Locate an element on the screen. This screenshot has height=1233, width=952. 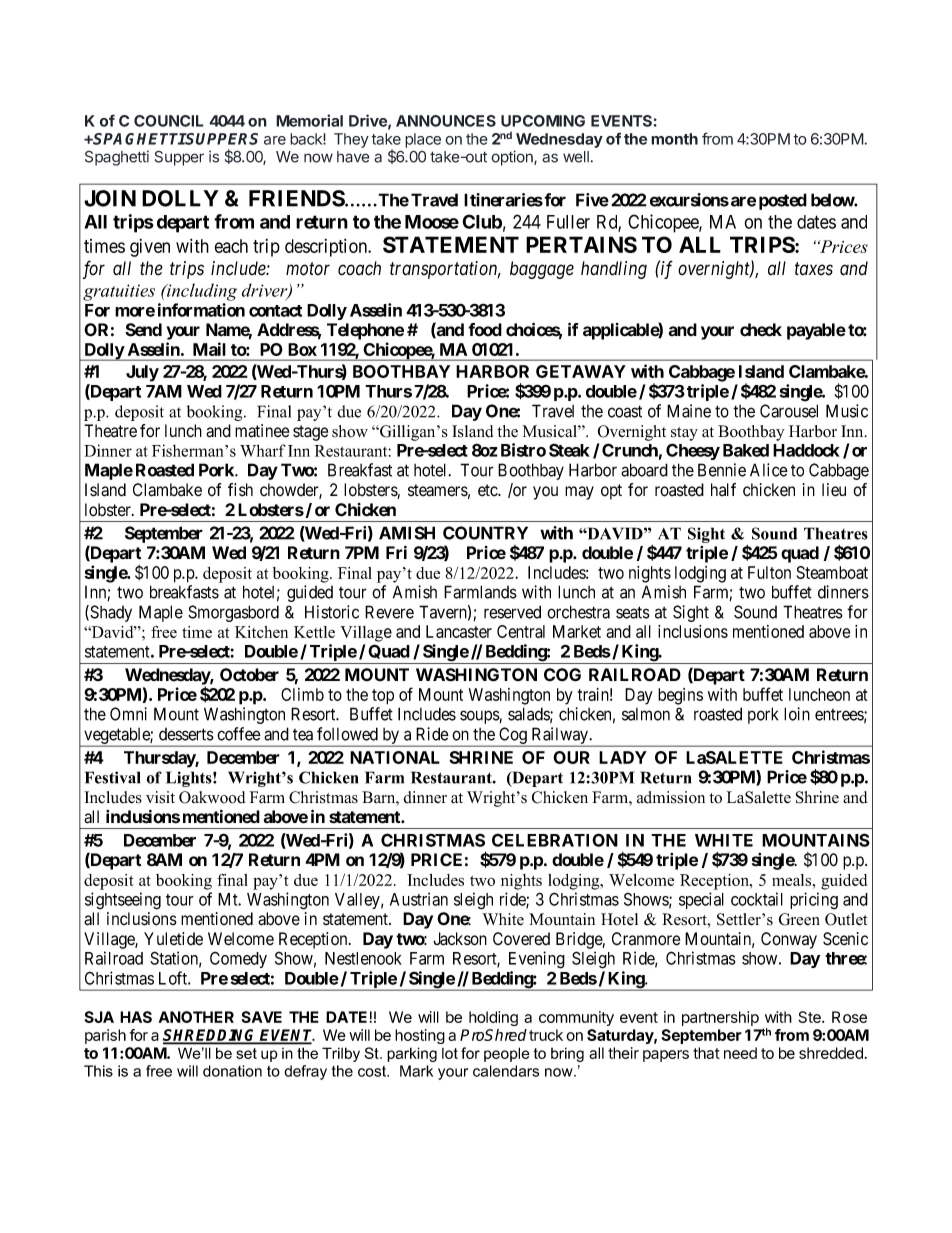
posted is located at coordinates (783, 201).
